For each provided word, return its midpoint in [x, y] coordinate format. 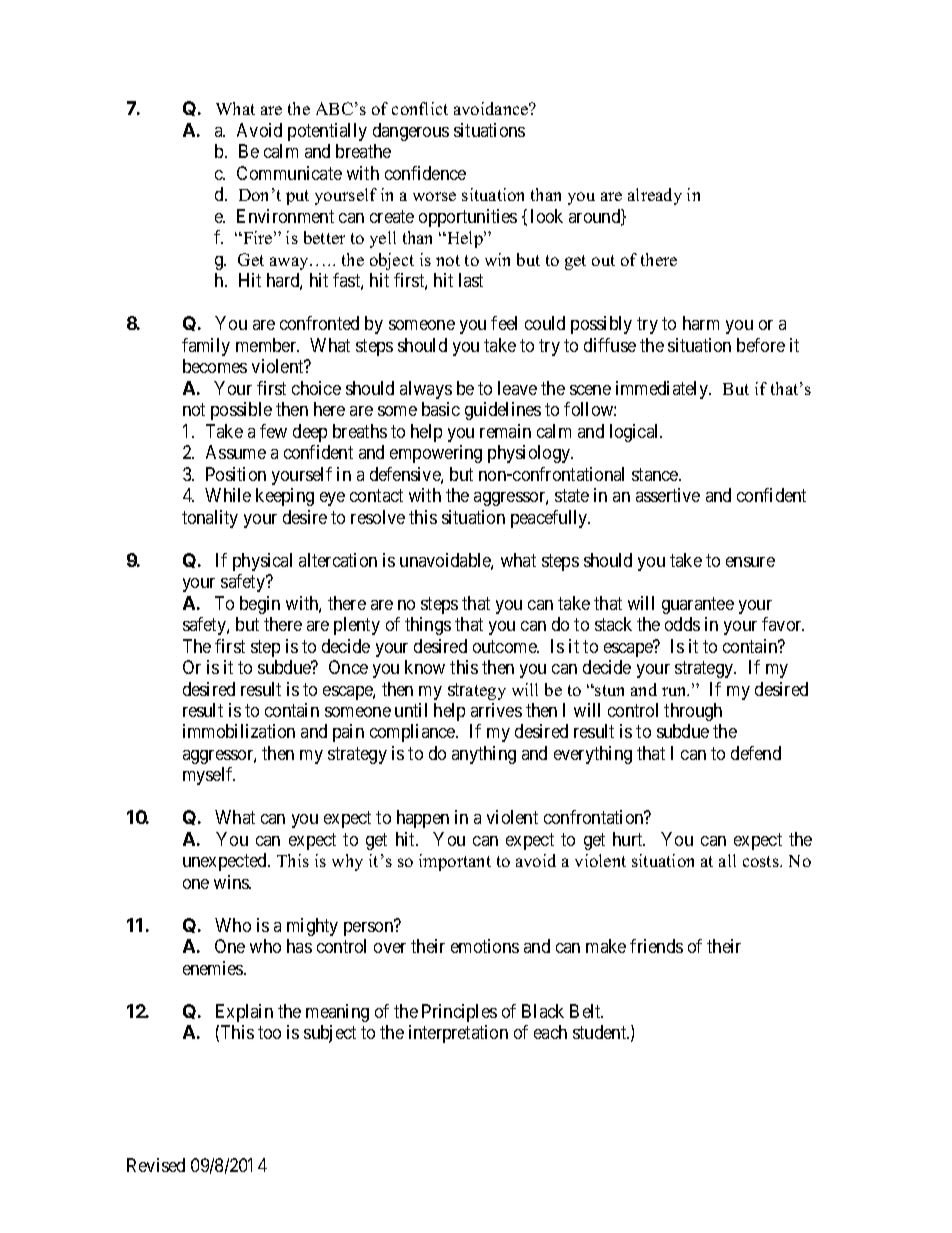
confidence [425, 173]
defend [756, 753]
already [655, 196]
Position [236, 474]
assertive [668, 495]
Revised [156, 1165]
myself [209, 776]
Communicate [289, 173]
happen [423, 819]
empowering [436, 454]
